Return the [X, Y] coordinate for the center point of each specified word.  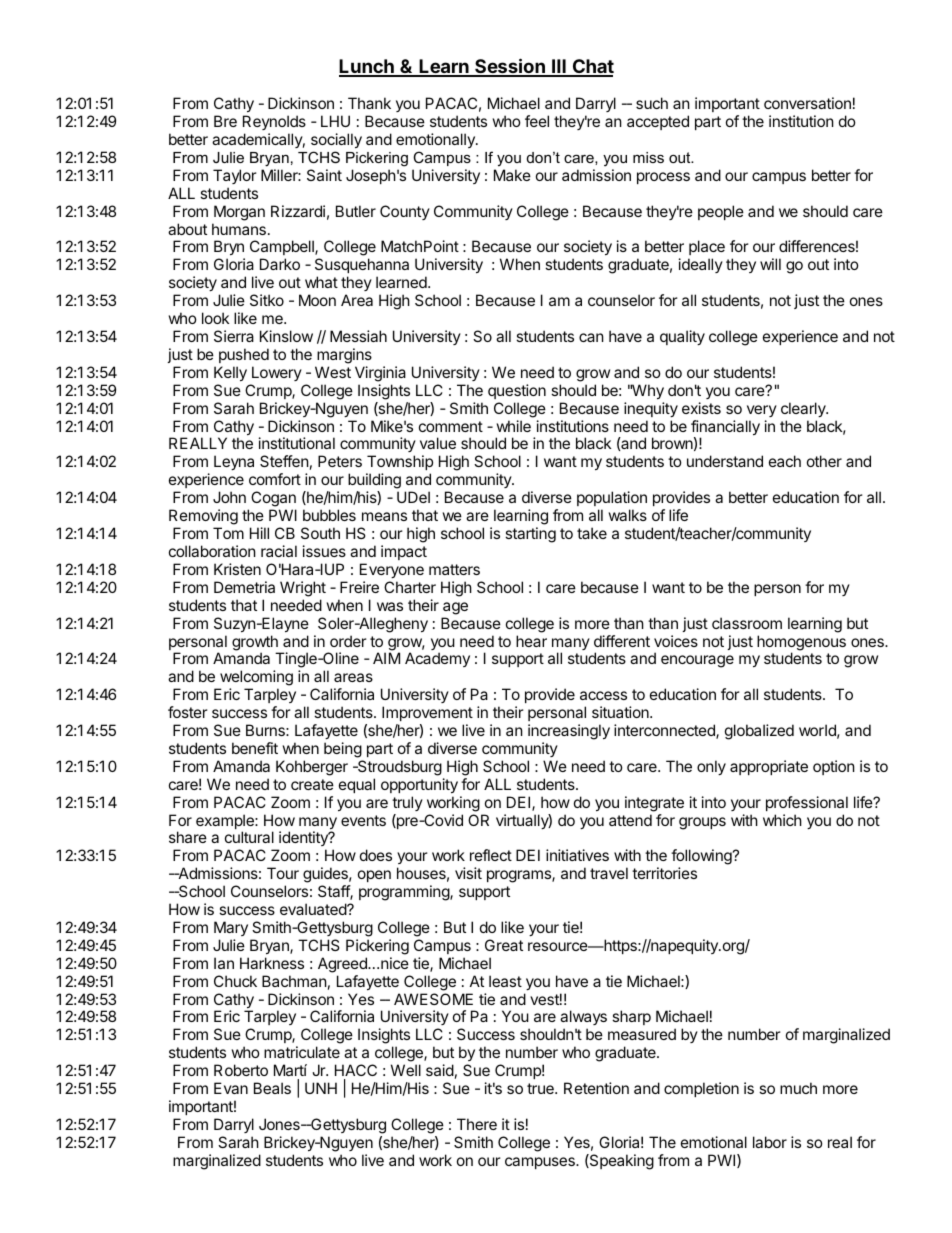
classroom [747, 623]
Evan [231, 1088]
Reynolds [274, 124]
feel [537, 121]
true [541, 1088]
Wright [303, 589]
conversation [807, 103]
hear [531, 641]
